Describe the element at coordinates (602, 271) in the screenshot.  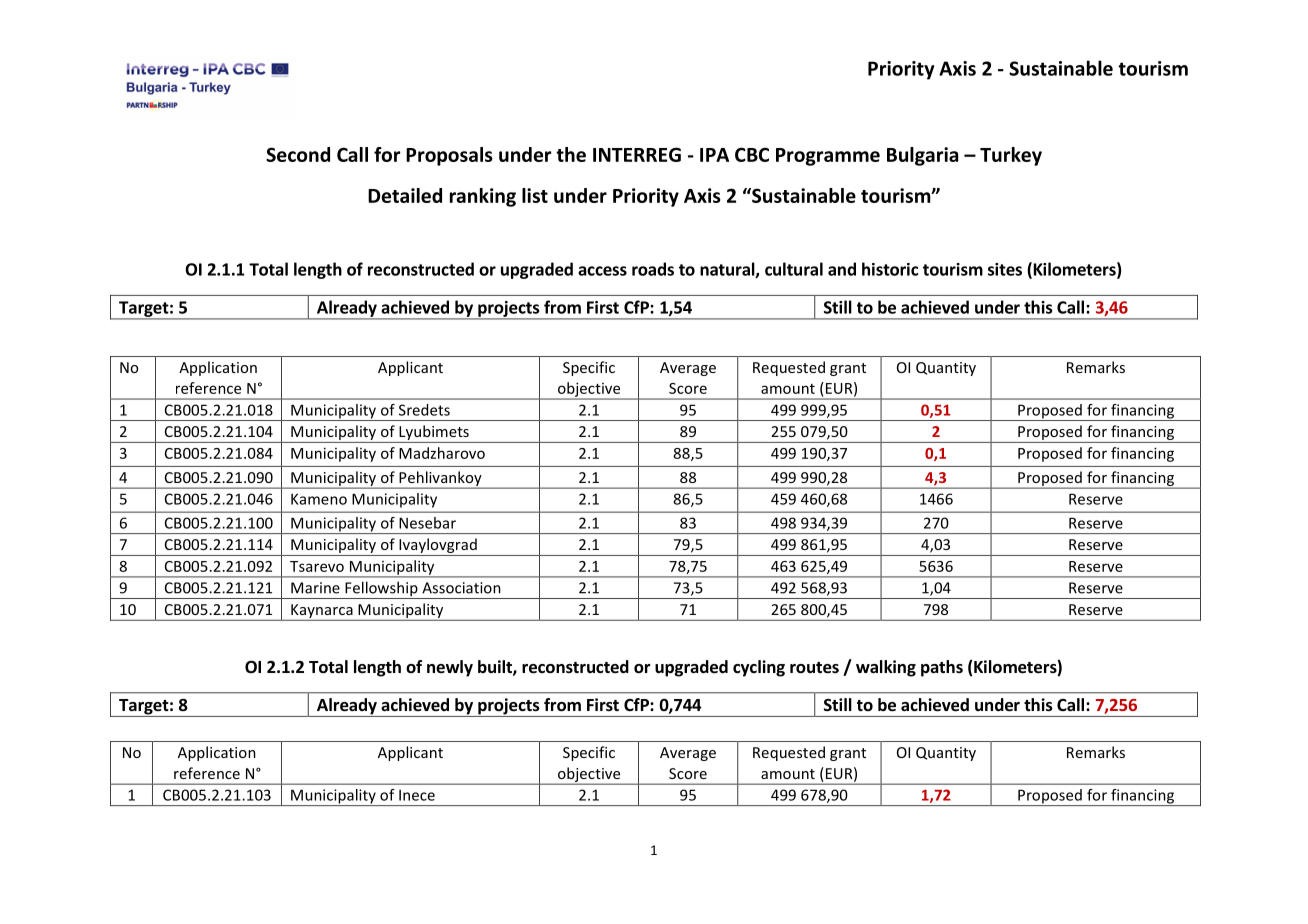
I see `access` at that location.
